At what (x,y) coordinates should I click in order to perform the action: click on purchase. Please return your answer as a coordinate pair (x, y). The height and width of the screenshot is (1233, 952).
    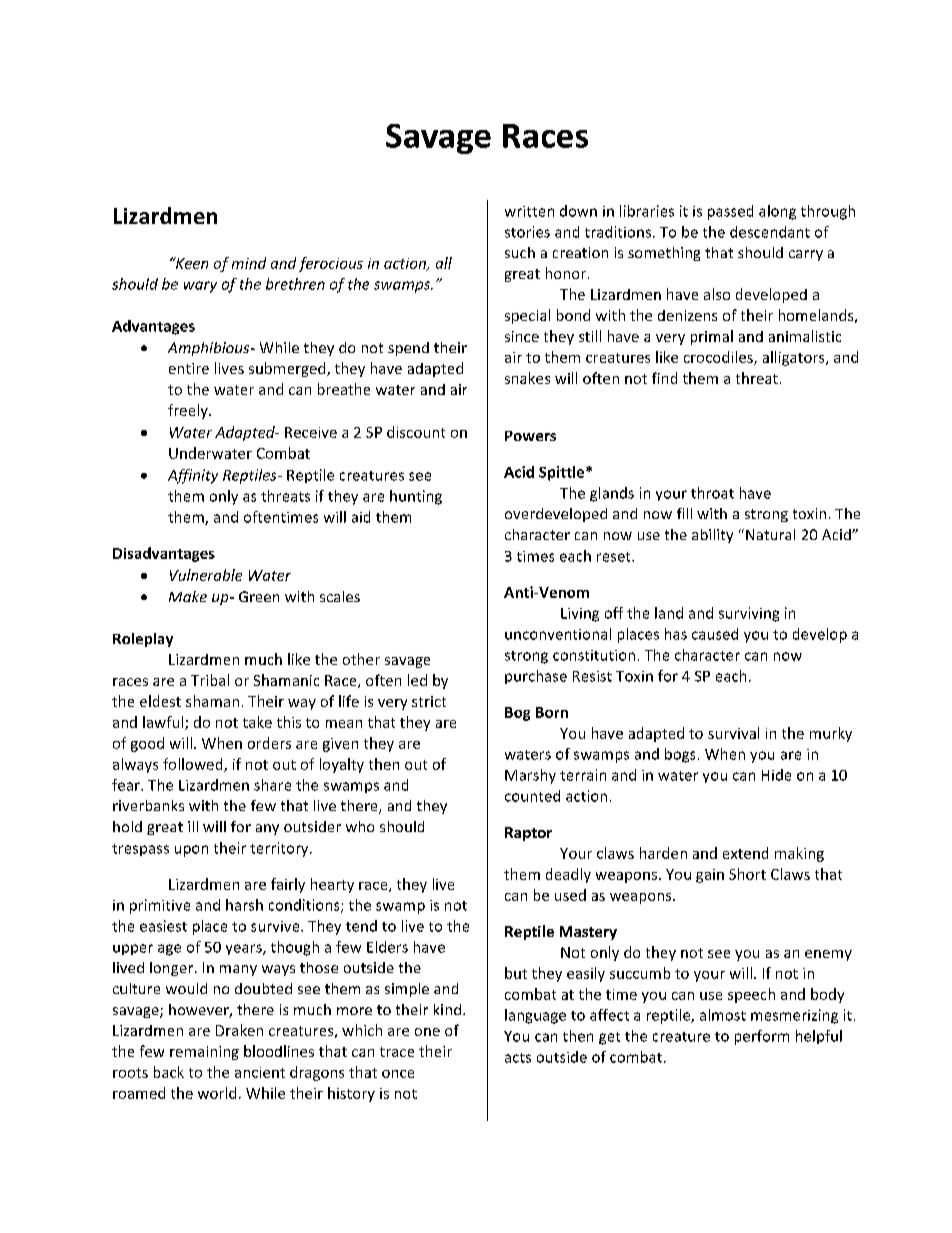
    Looking at the image, I should click on (536, 677).
